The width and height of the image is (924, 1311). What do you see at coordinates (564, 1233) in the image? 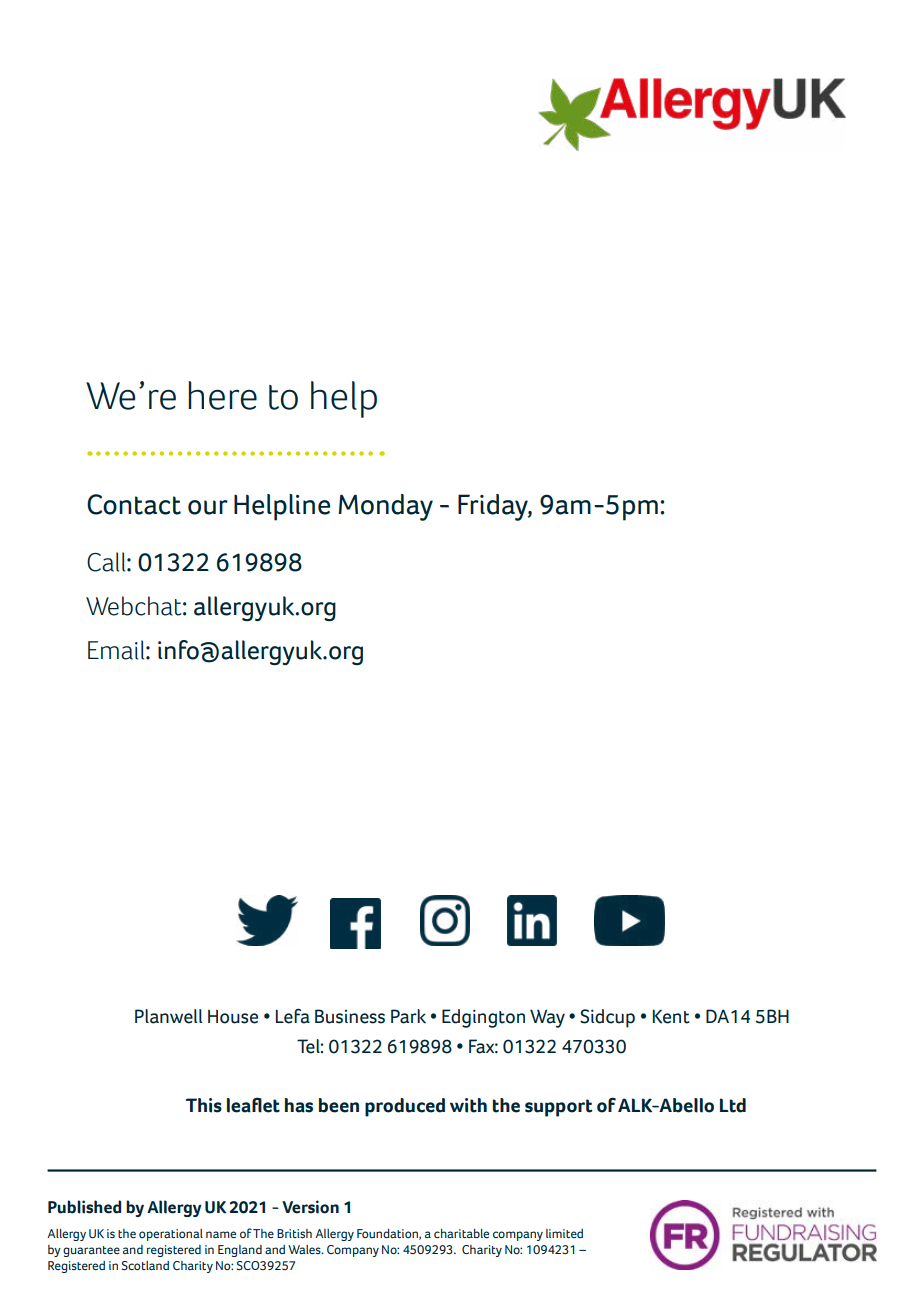
I see `limited` at bounding box center [564, 1233].
